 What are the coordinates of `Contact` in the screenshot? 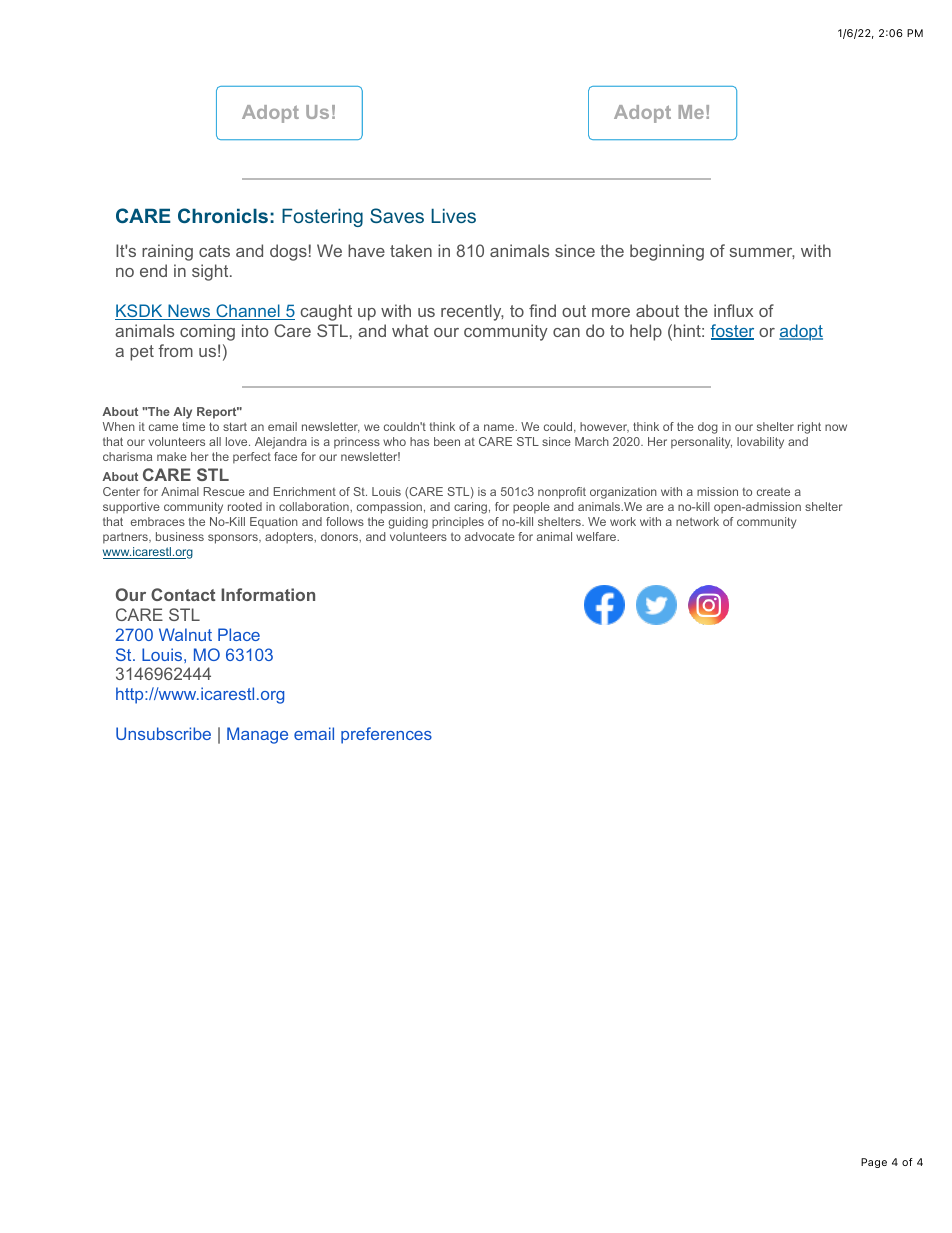 It's located at (183, 594).
